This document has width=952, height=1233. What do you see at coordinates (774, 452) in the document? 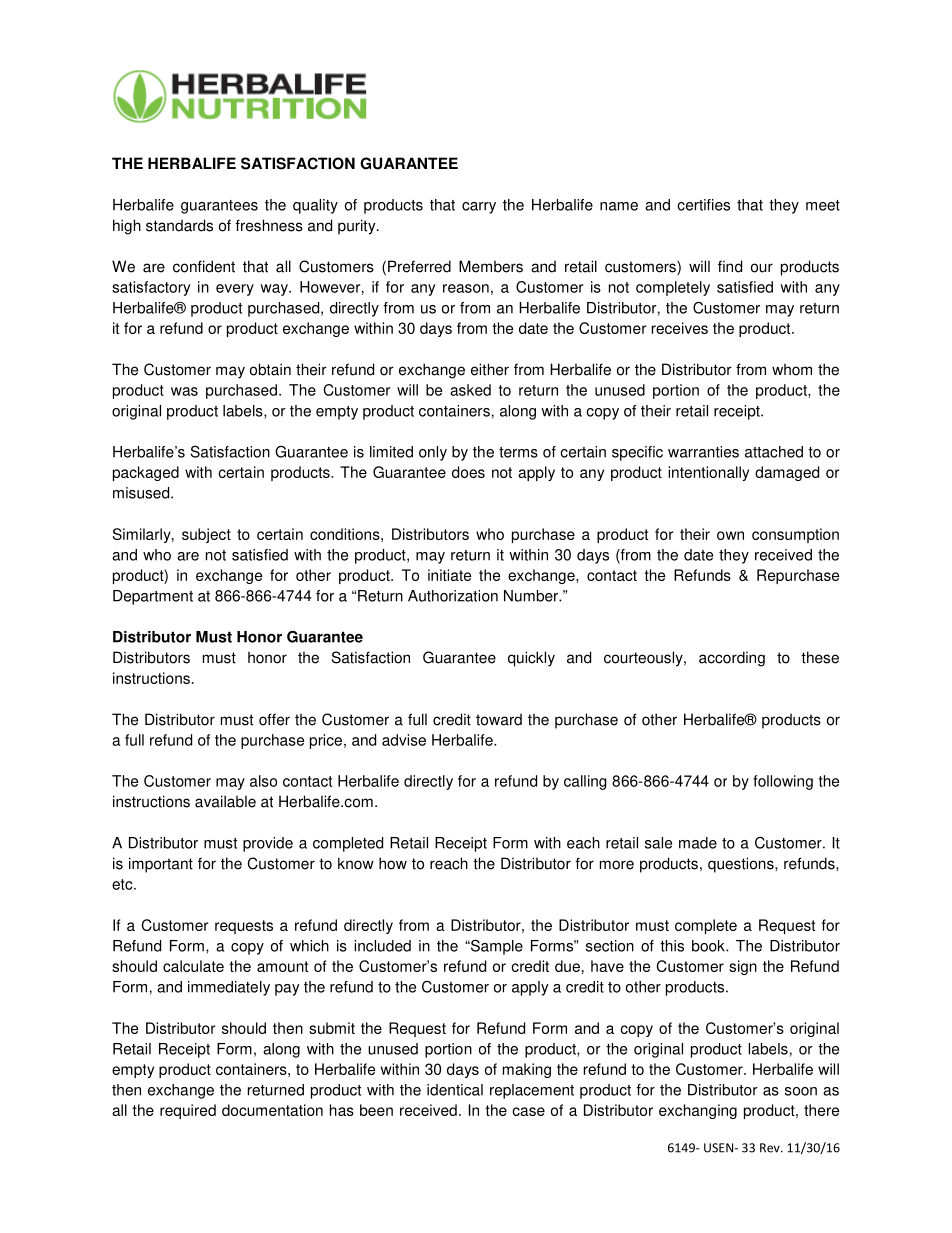
I see `attached` at bounding box center [774, 452].
